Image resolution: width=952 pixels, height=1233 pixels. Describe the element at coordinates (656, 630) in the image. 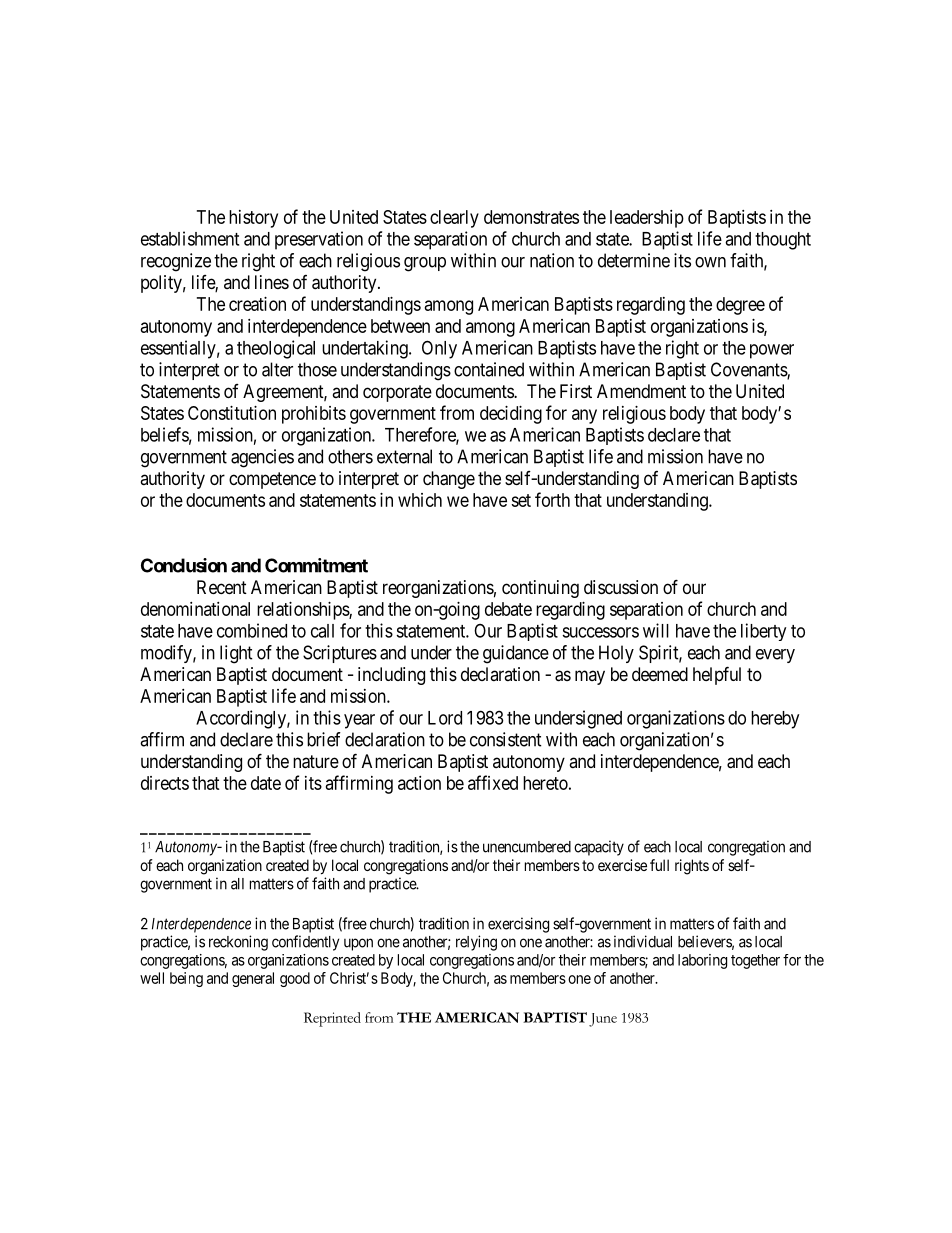

I see `will` at that location.
